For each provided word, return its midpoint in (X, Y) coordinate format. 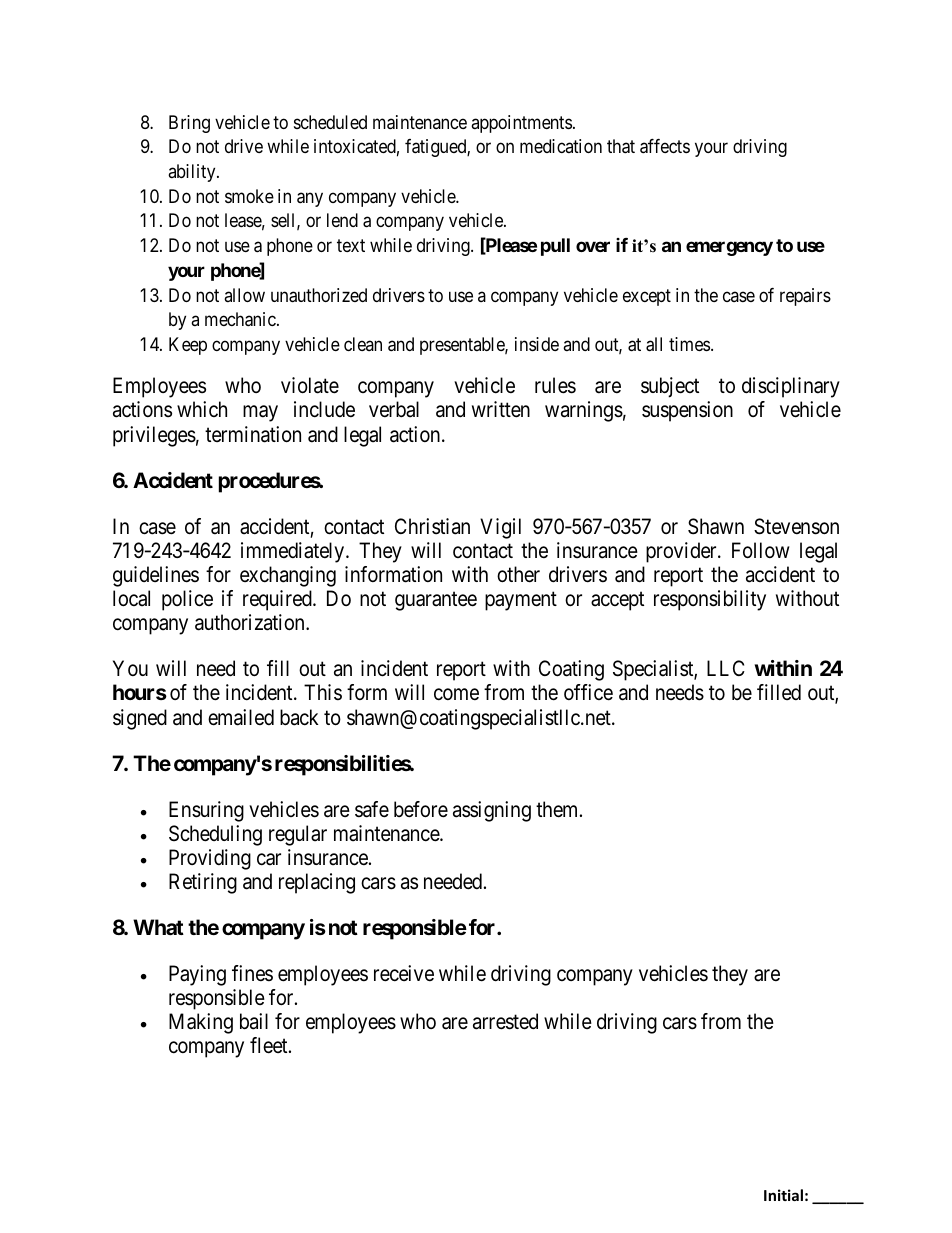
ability (193, 173)
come (456, 695)
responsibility (710, 600)
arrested (505, 1021)
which (202, 409)
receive (404, 973)
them (558, 809)
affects (665, 146)
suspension (687, 411)
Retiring (203, 883)
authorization (251, 622)
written (501, 409)
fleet (270, 1045)
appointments (521, 124)
